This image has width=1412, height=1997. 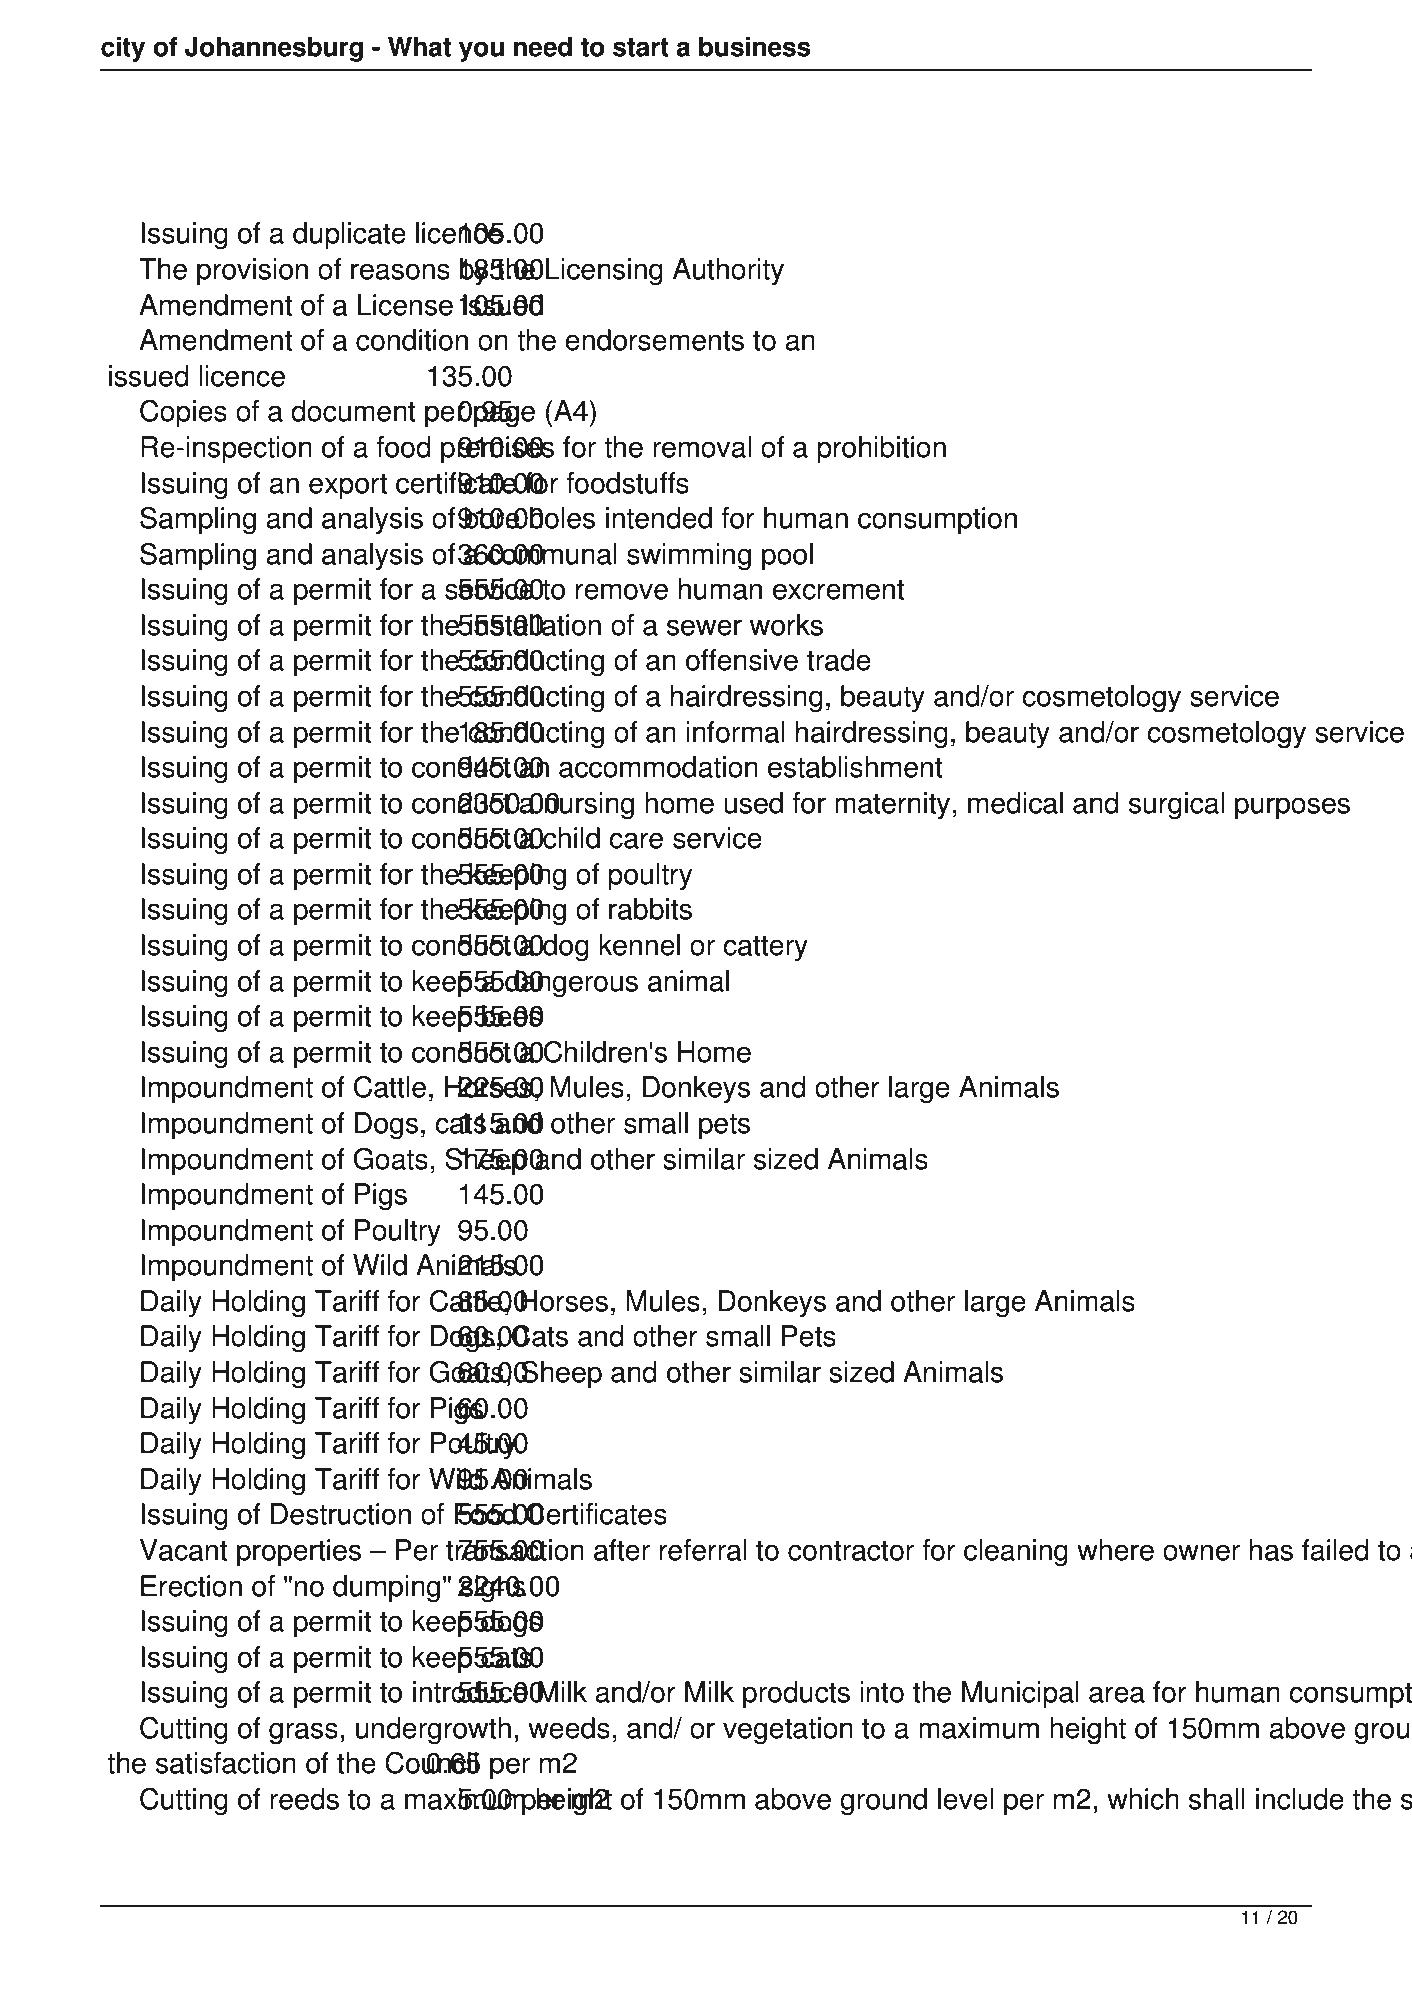 What do you see at coordinates (1201, 1552) in the image?
I see `owner` at bounding box center [1201, 1552].
